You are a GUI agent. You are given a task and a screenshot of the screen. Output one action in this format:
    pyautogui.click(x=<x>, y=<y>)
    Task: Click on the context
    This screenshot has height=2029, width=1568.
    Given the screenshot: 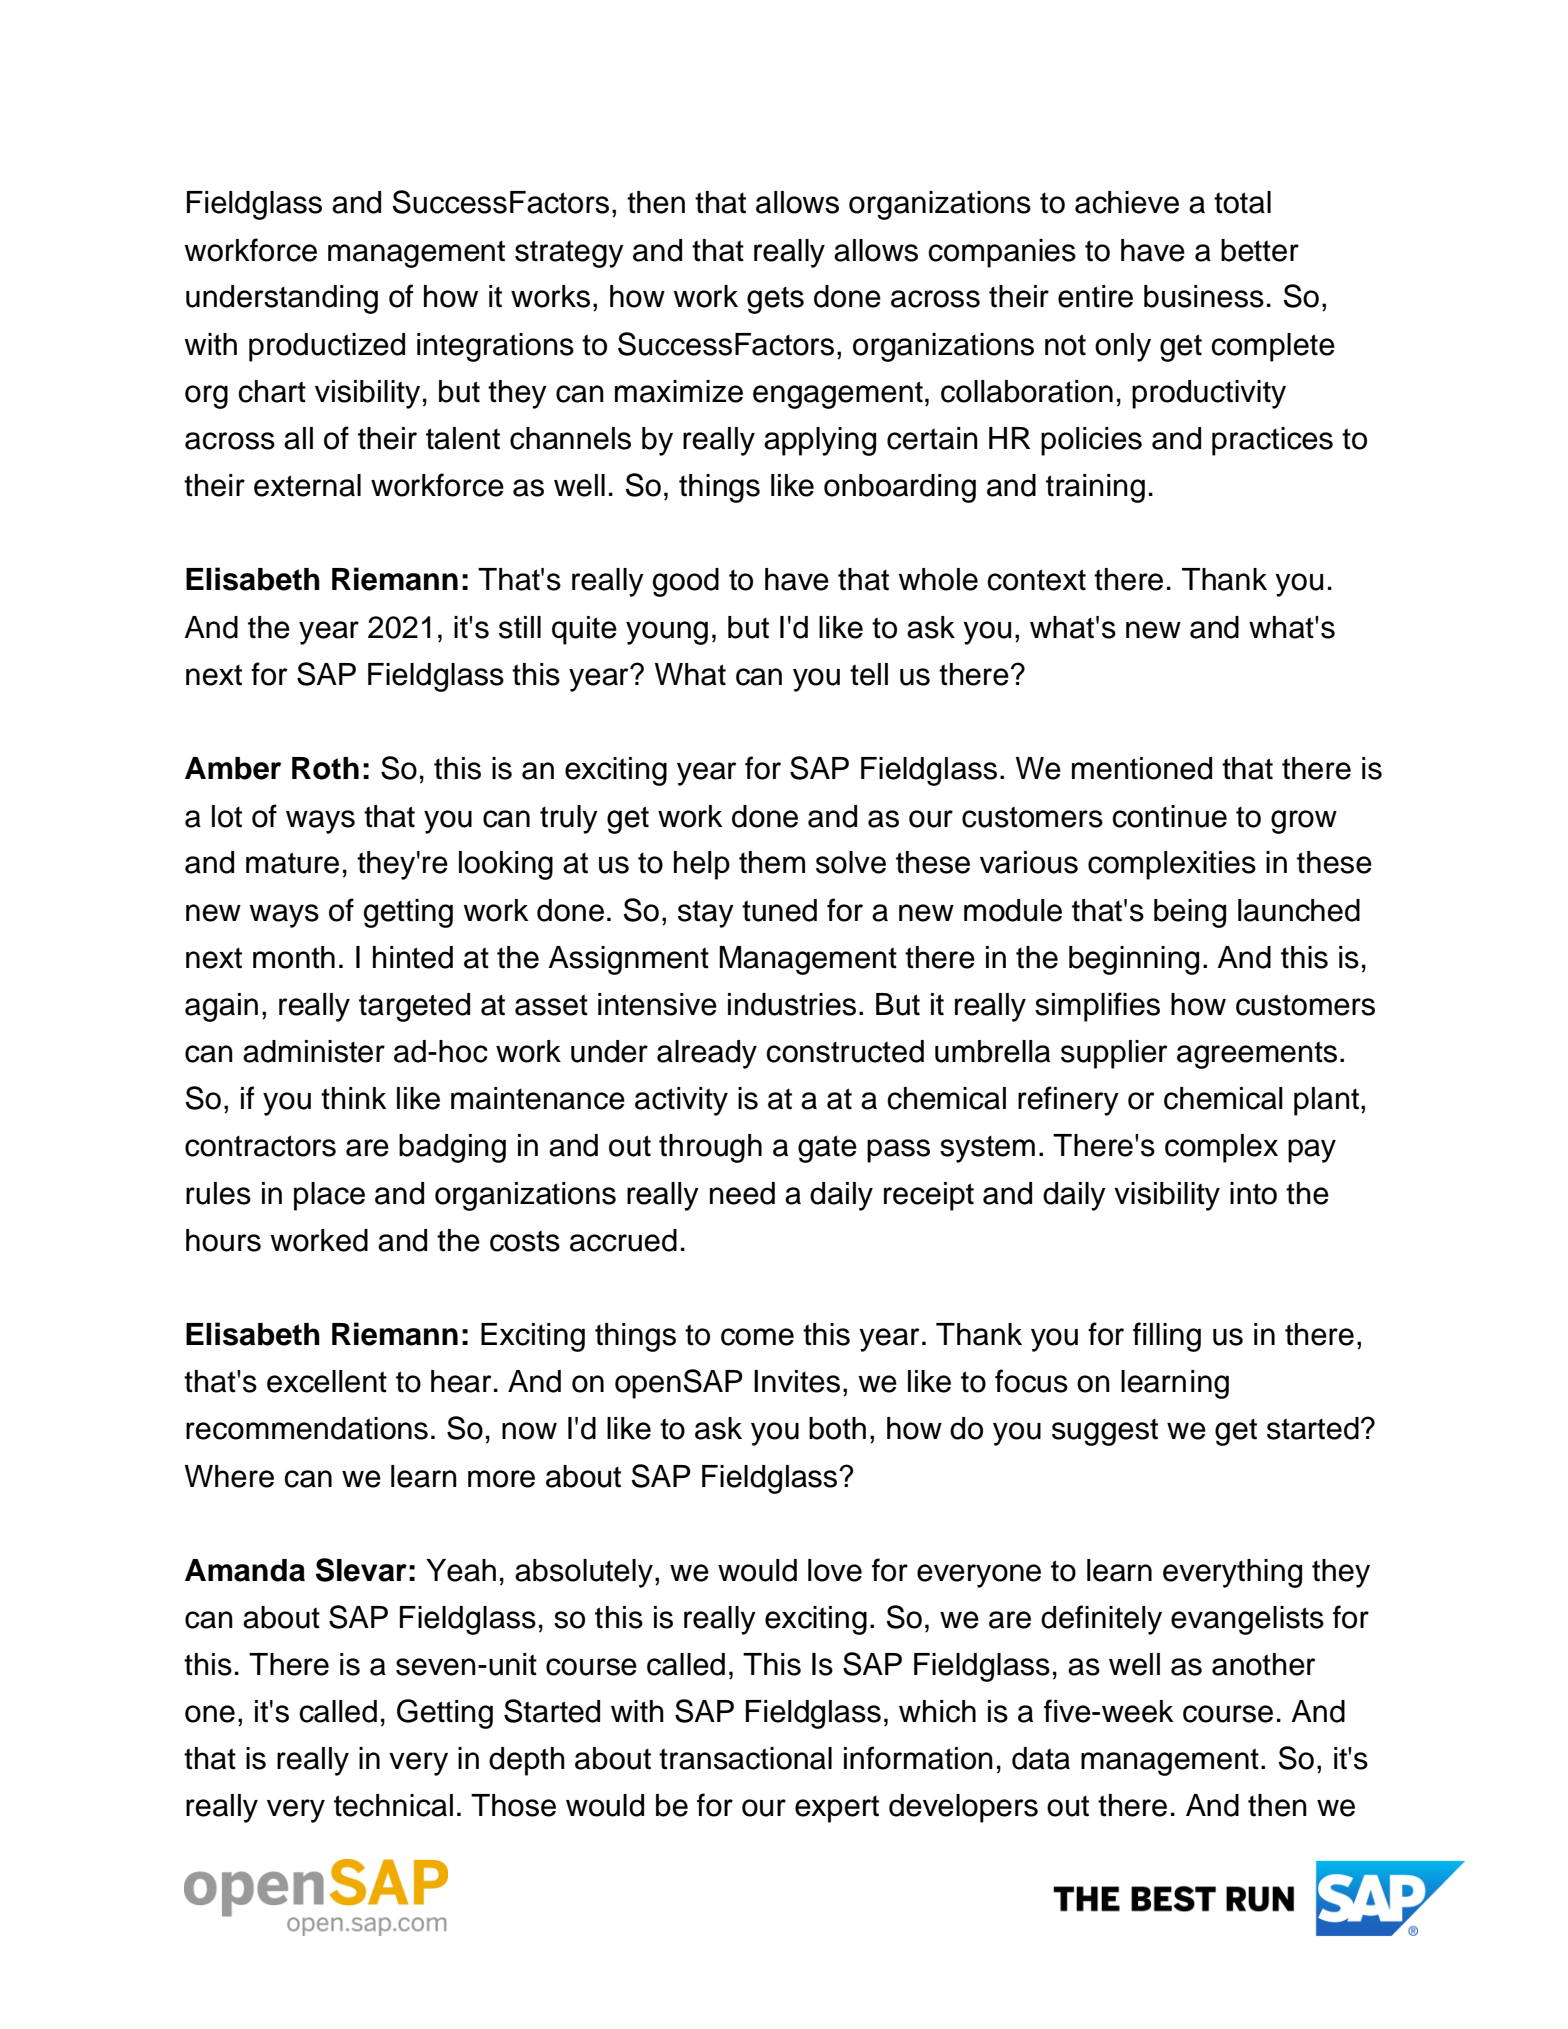 What is the action you would take?
    pyautogui.click(x=1036, y=580)
